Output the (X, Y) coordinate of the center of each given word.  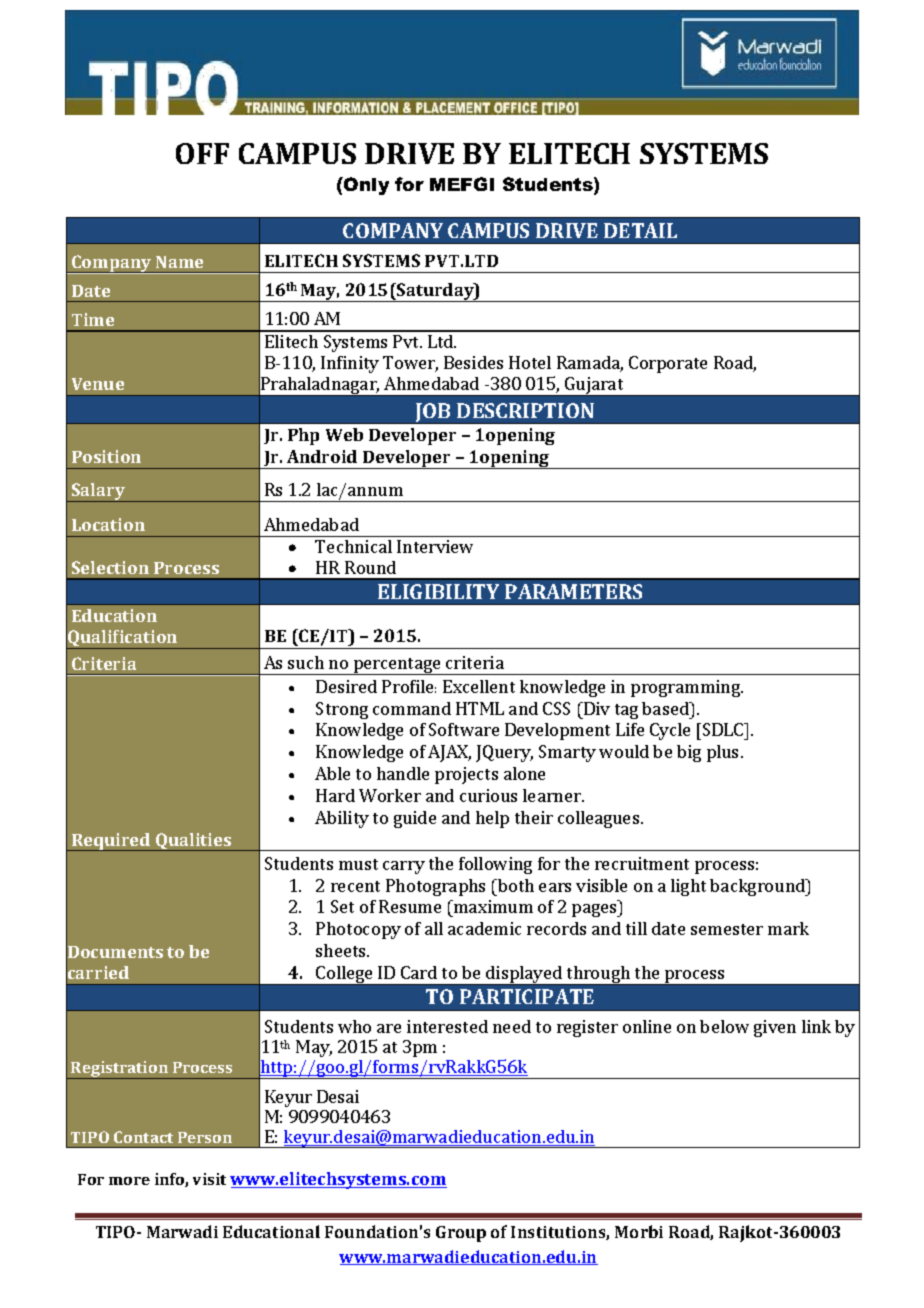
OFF (202, 153)
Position (106, 456)
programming (687, 688)
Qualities (194, 842)
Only (365, 186)
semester (727, 929)
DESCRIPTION (525, 410)
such (306, 662)
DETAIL (640, 230)
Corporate (668, 364)
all (434, 928)
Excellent (479, 686)
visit (209, 1179)
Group (461, 1234)
